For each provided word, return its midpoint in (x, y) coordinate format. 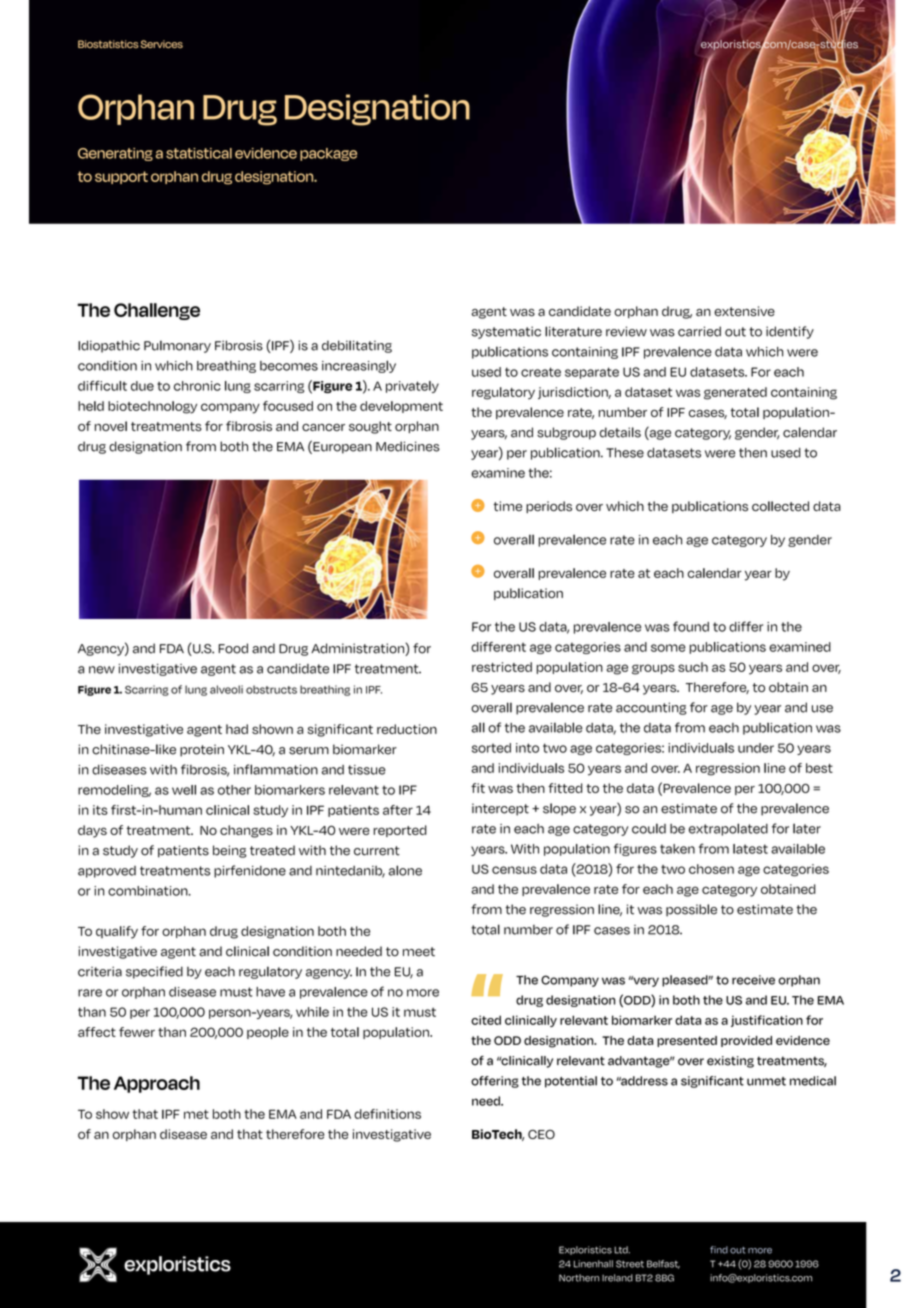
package (328, 154)
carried (699, 331)
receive (753, 980)
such (693, 667)
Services (162, 44)
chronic (197, 386)
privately (412, 387)
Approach (157, 1084)
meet (419, 952)
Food (233, 648)
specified (154, 972)
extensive (744, 311)
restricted (502, 667)
